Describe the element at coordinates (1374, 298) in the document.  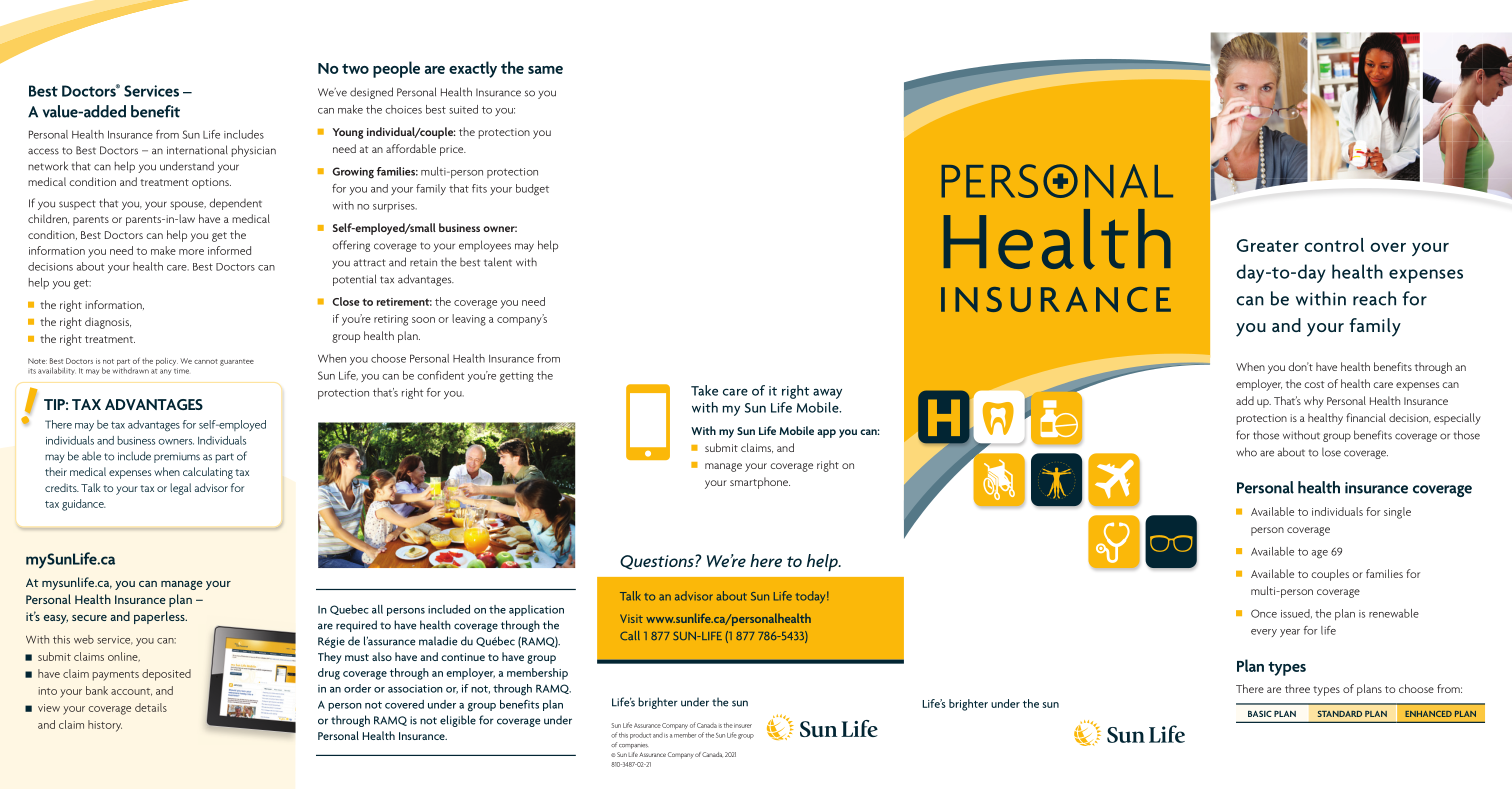
I see `reach` at that location.
